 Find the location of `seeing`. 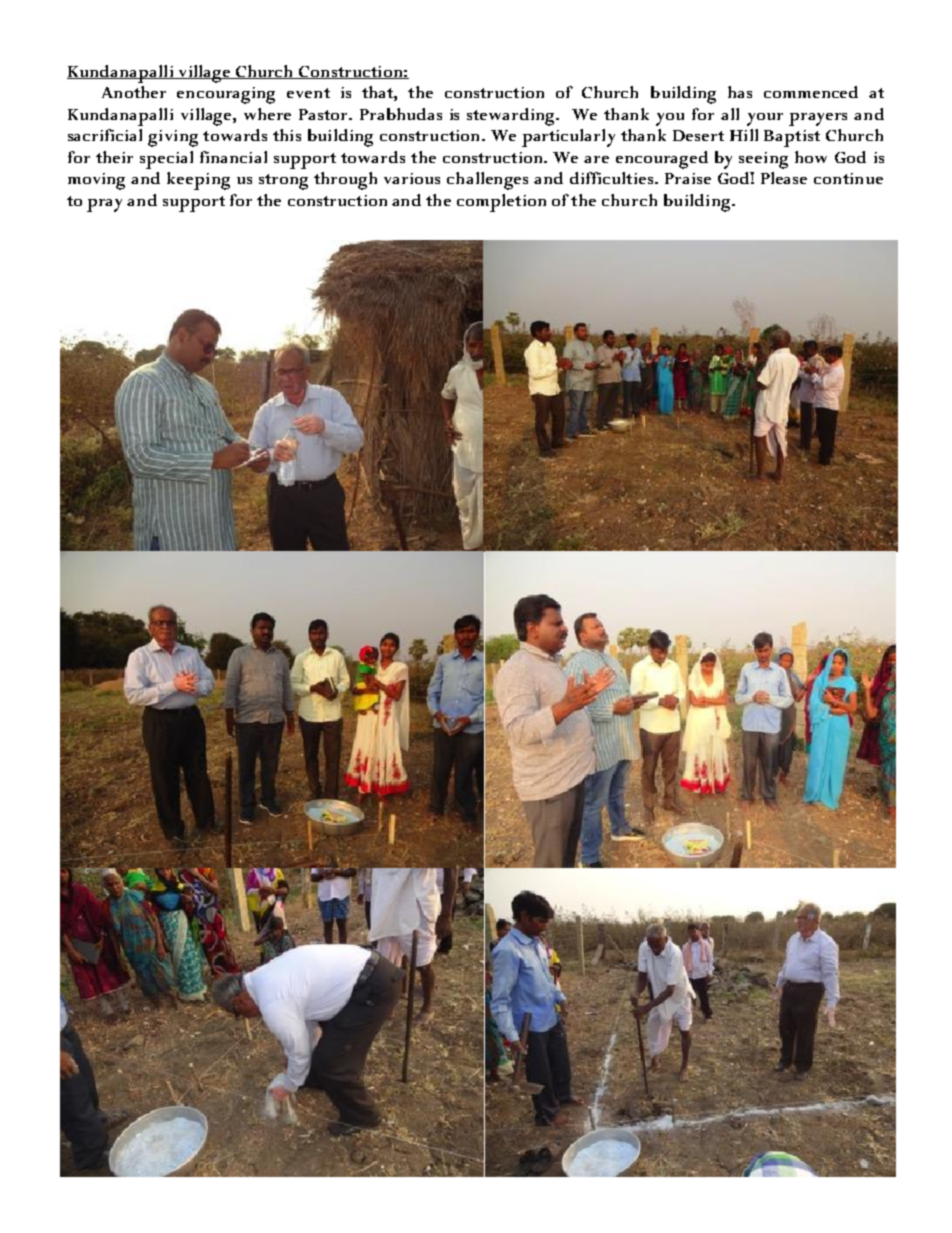

seeing is located at coordinates (763, 160).
